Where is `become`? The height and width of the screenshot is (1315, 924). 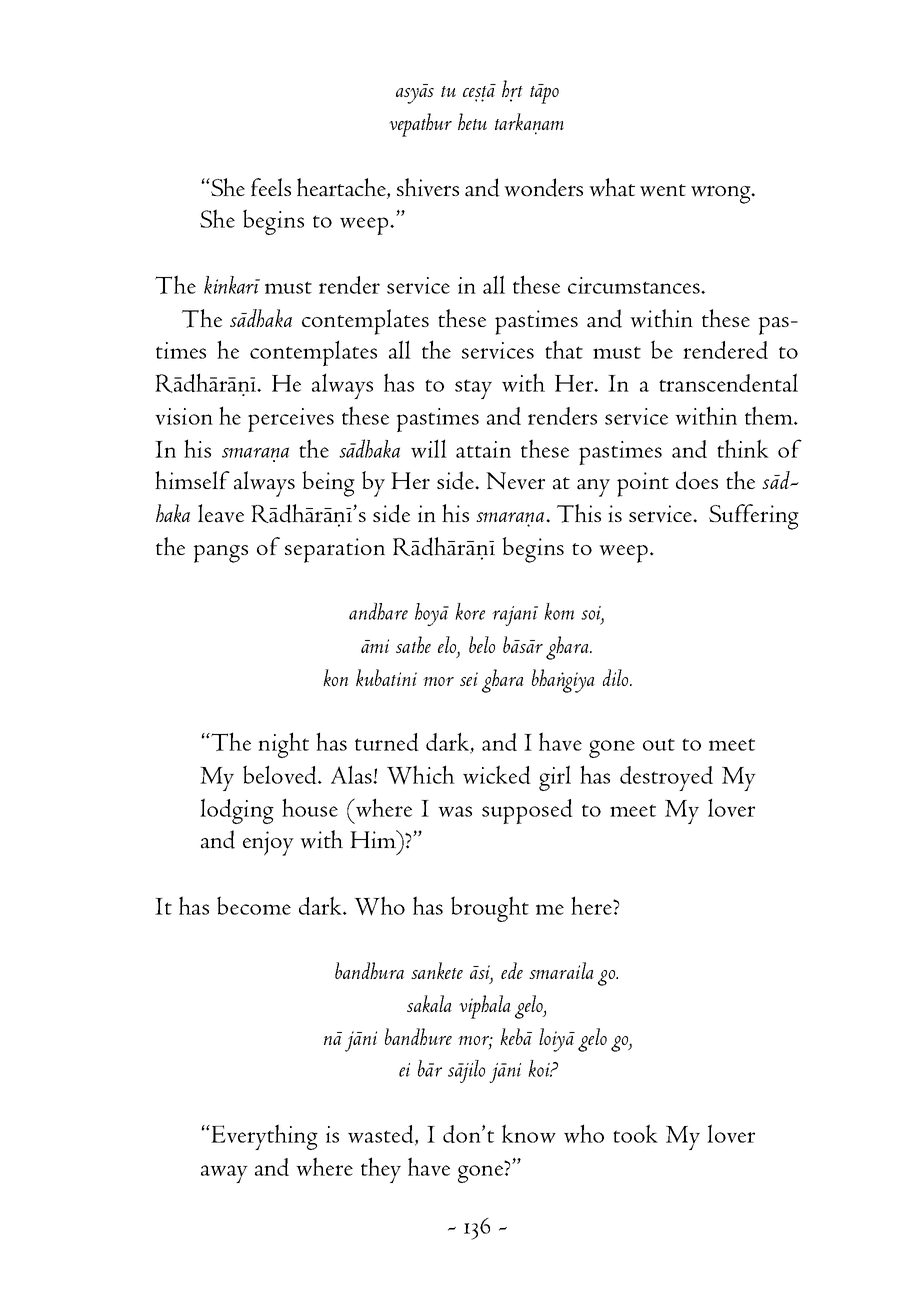
become is located at coordinates (254, 905).
